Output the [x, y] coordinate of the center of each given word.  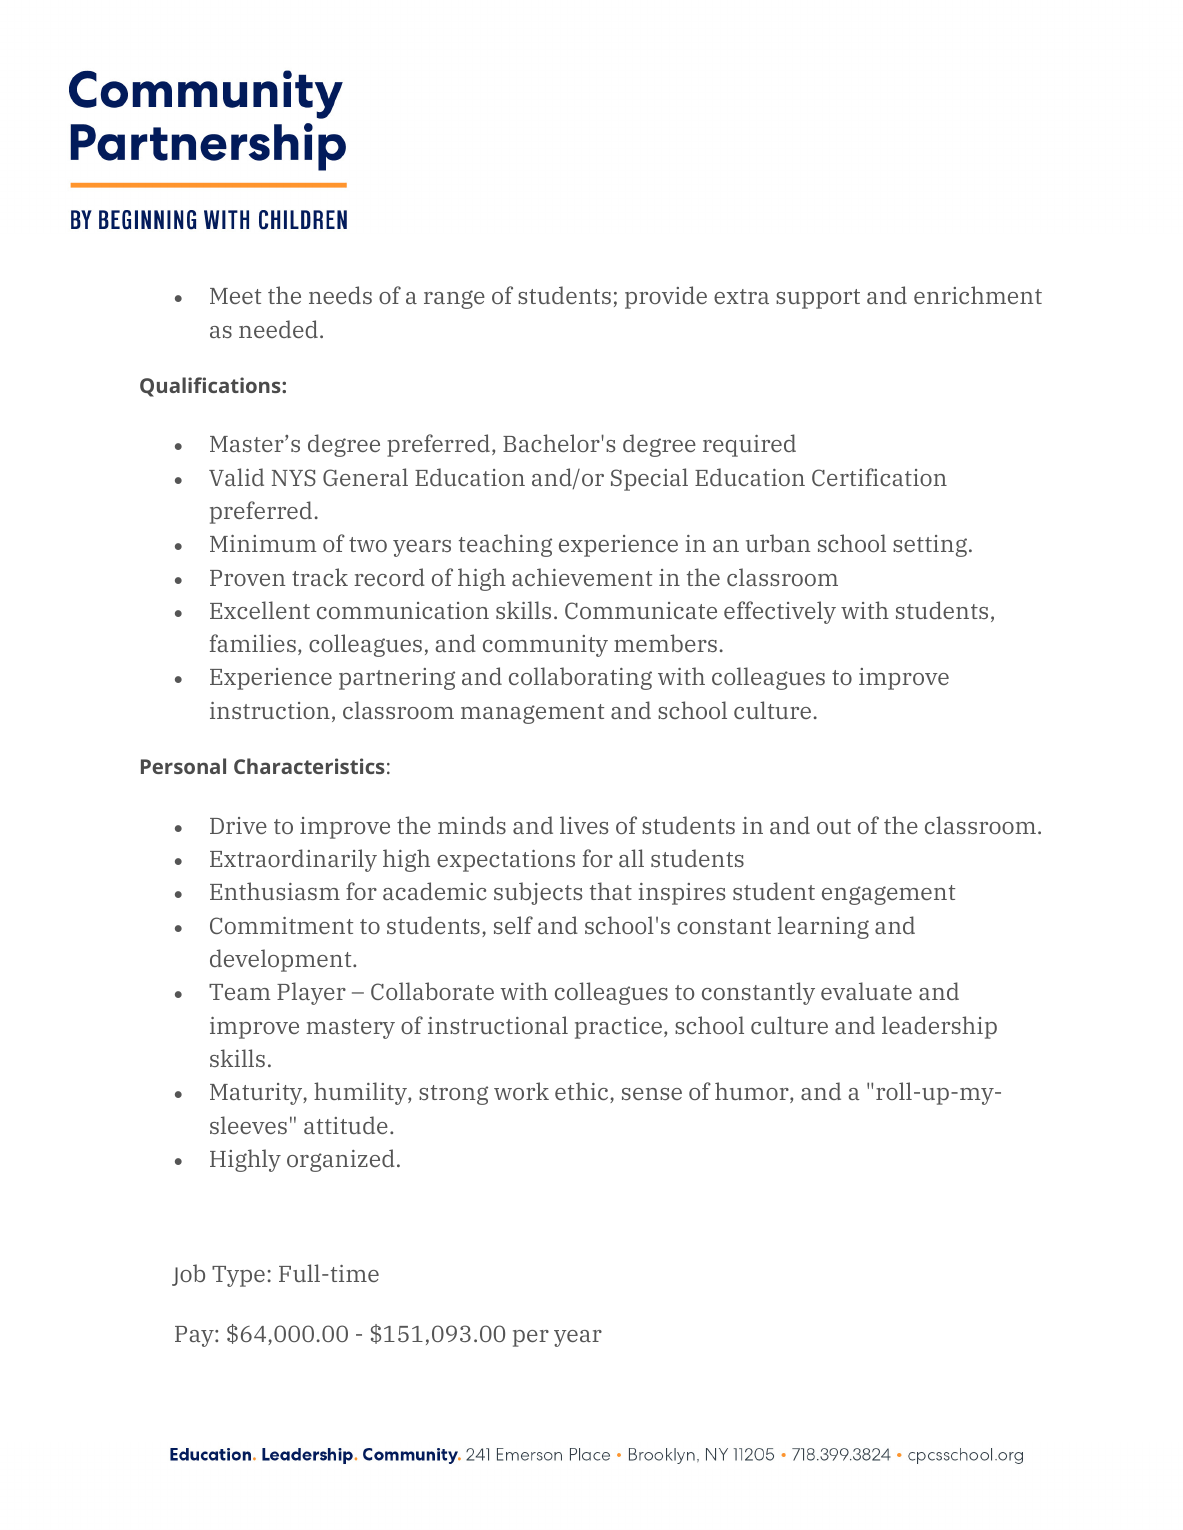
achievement [582, 577]
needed [278, 329]
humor [753, 1092]
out [834, 826]
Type [238, 1276]
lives [584, 825]
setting [930, 546]
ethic [583, 1092]
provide [666, 297]
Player [311, 993]
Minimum [263, 543]
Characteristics [309, 766]
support [818, 299]
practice [620, 1028]
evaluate [866, 991]
